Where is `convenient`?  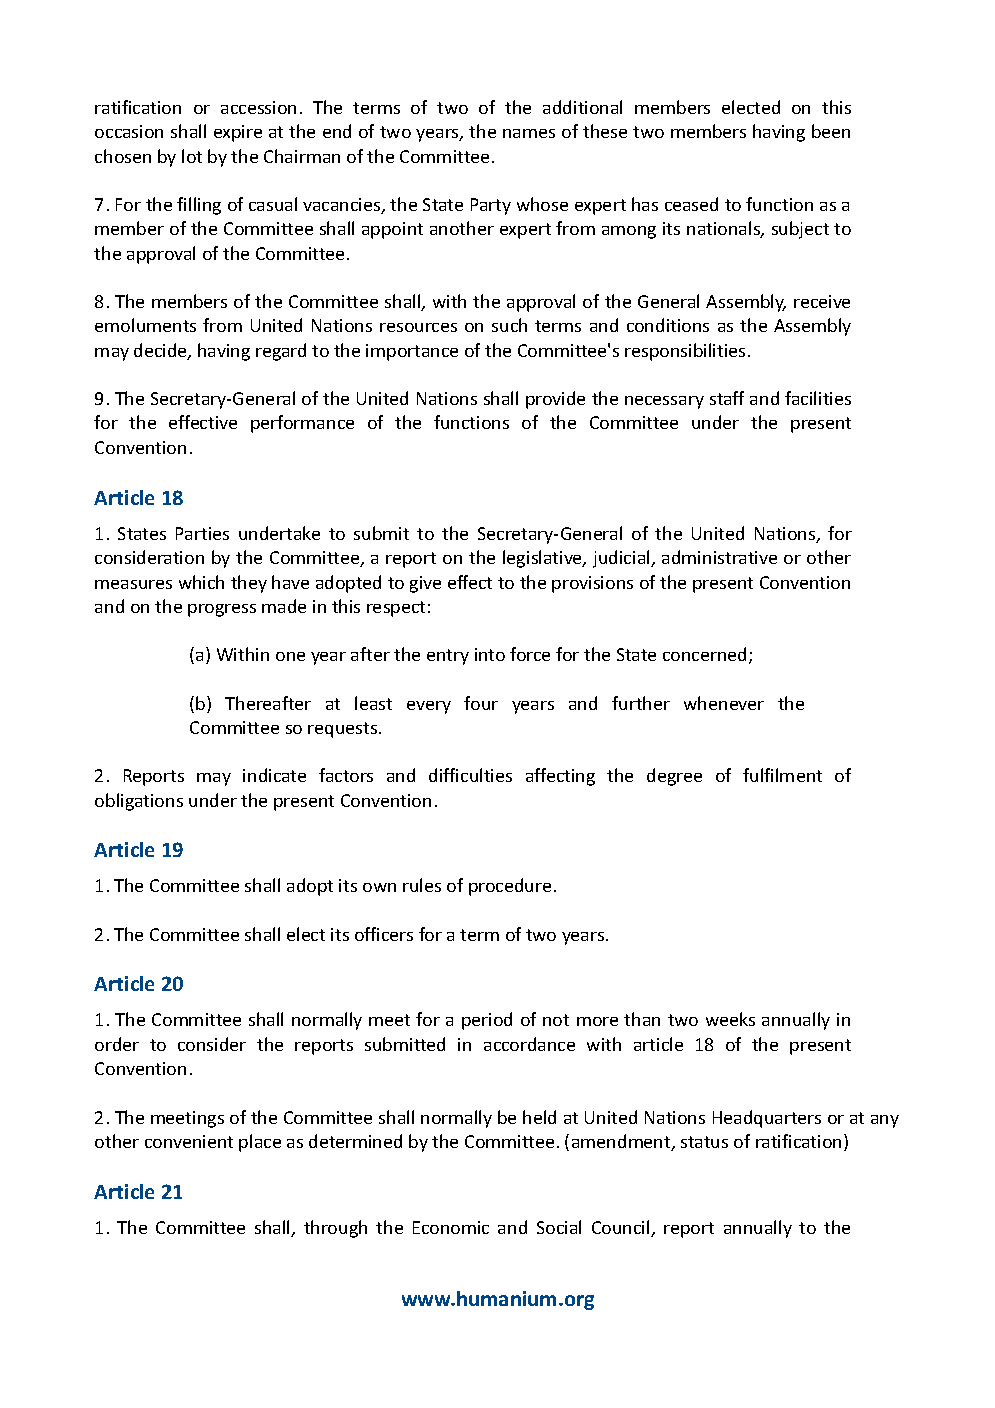 convenient is located at coordinates (189, 1141).
